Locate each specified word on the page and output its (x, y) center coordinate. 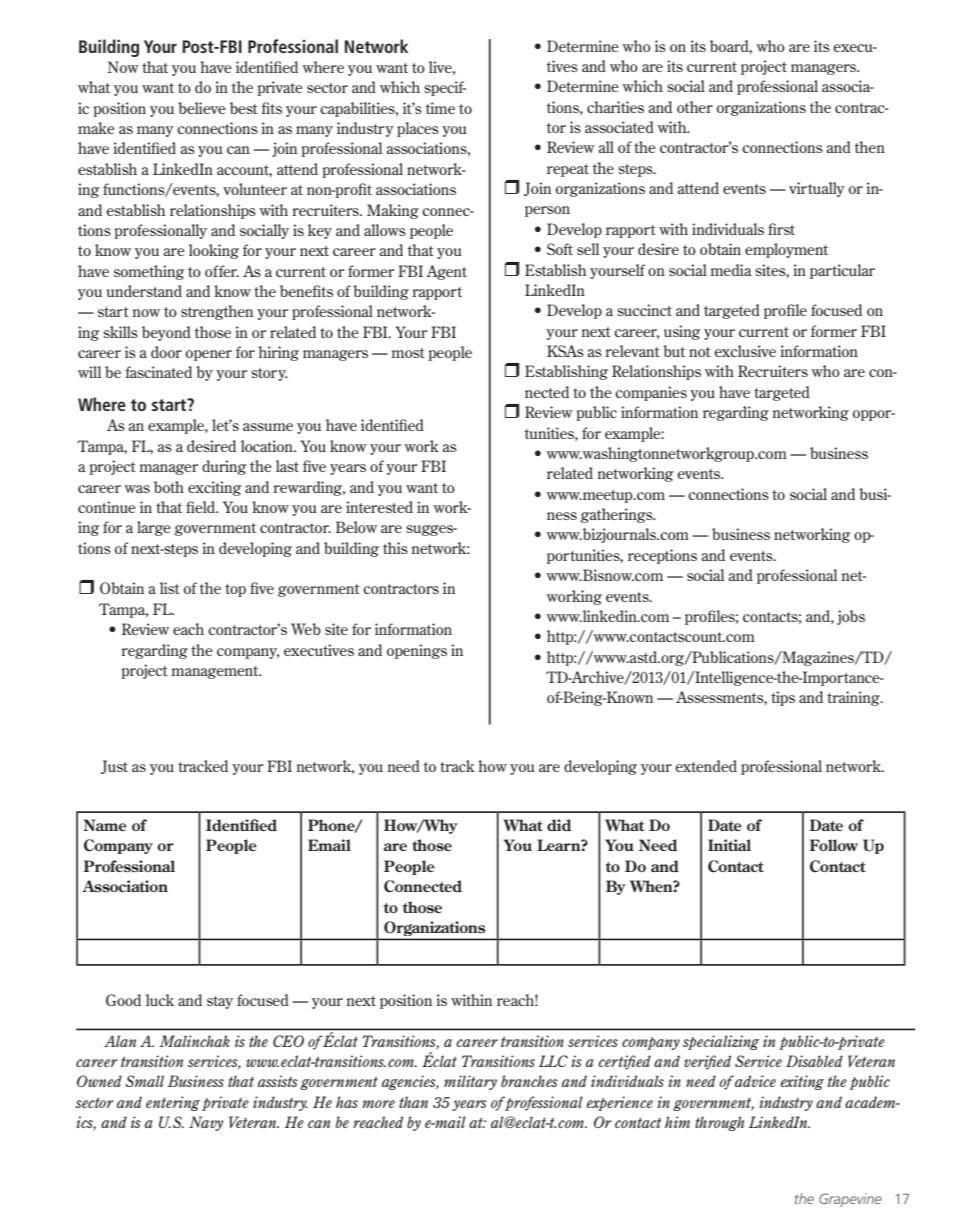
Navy (206, 1123)
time (440, 108)
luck (160, 1000)
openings (417, 651)
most (408, 353)
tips (783, 698)
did (559, 825)
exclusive (745, 351)
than (413, 1102)
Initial (729, 845)
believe (202, 108)
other (695, 107)
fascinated (158, 372)
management (216, 672)
